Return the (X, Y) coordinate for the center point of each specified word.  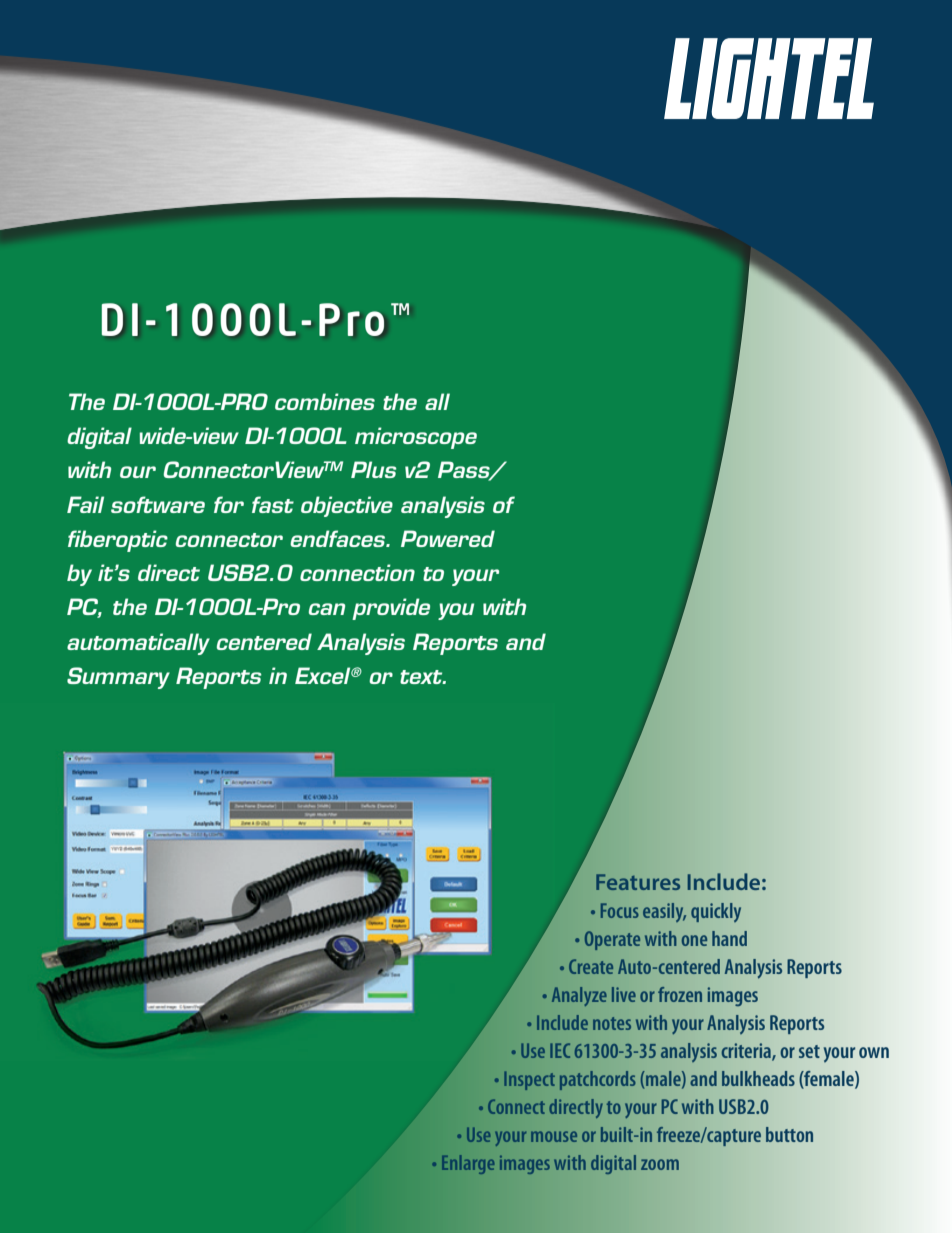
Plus (374, 469)
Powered (448, 538)
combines (325, 401)
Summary (118, 678)
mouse (554, 1136)
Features (638, 882)
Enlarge (468, 1164)
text (422, 677)
